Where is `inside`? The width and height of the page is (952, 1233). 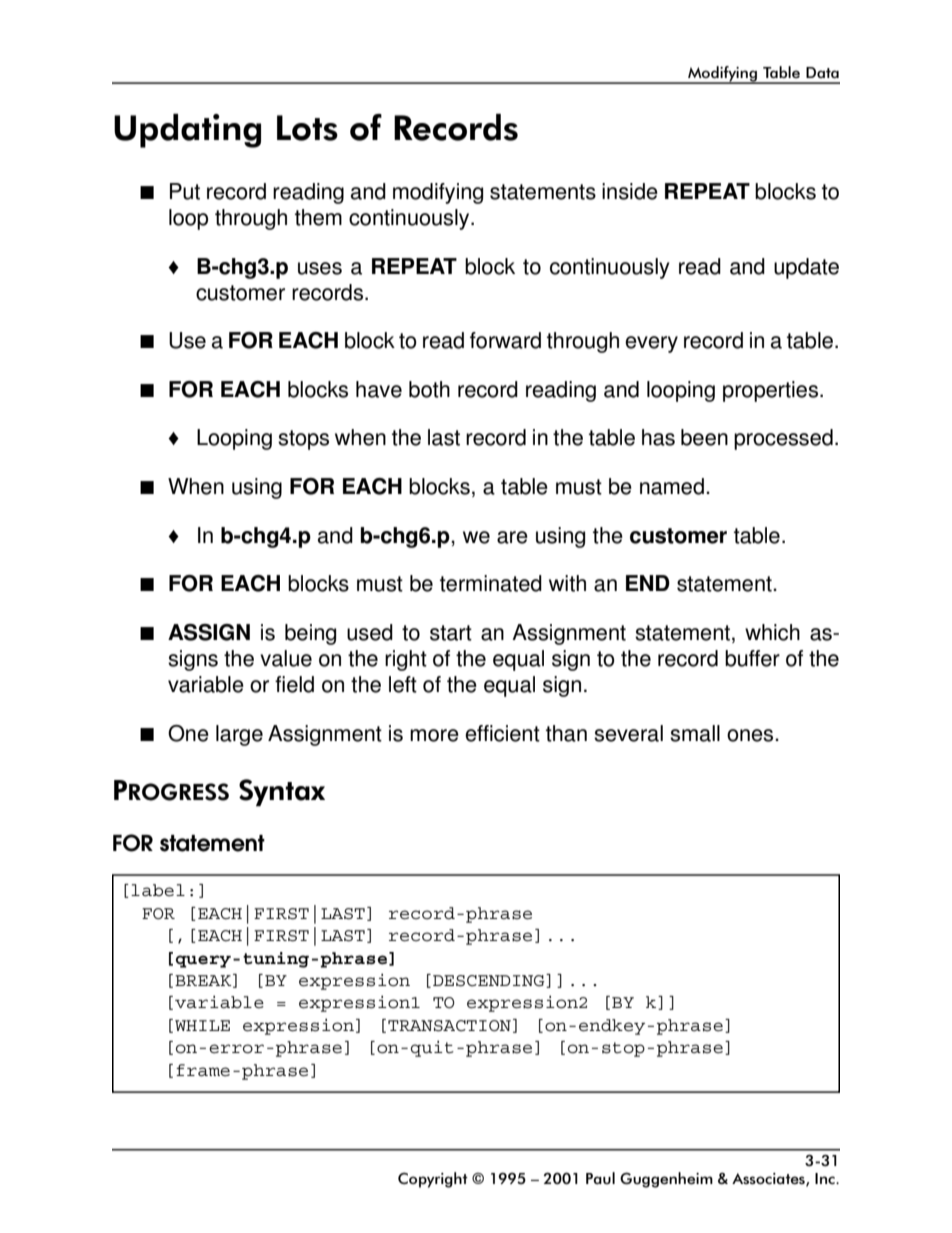 inside is located at coordinates (630, 191).
